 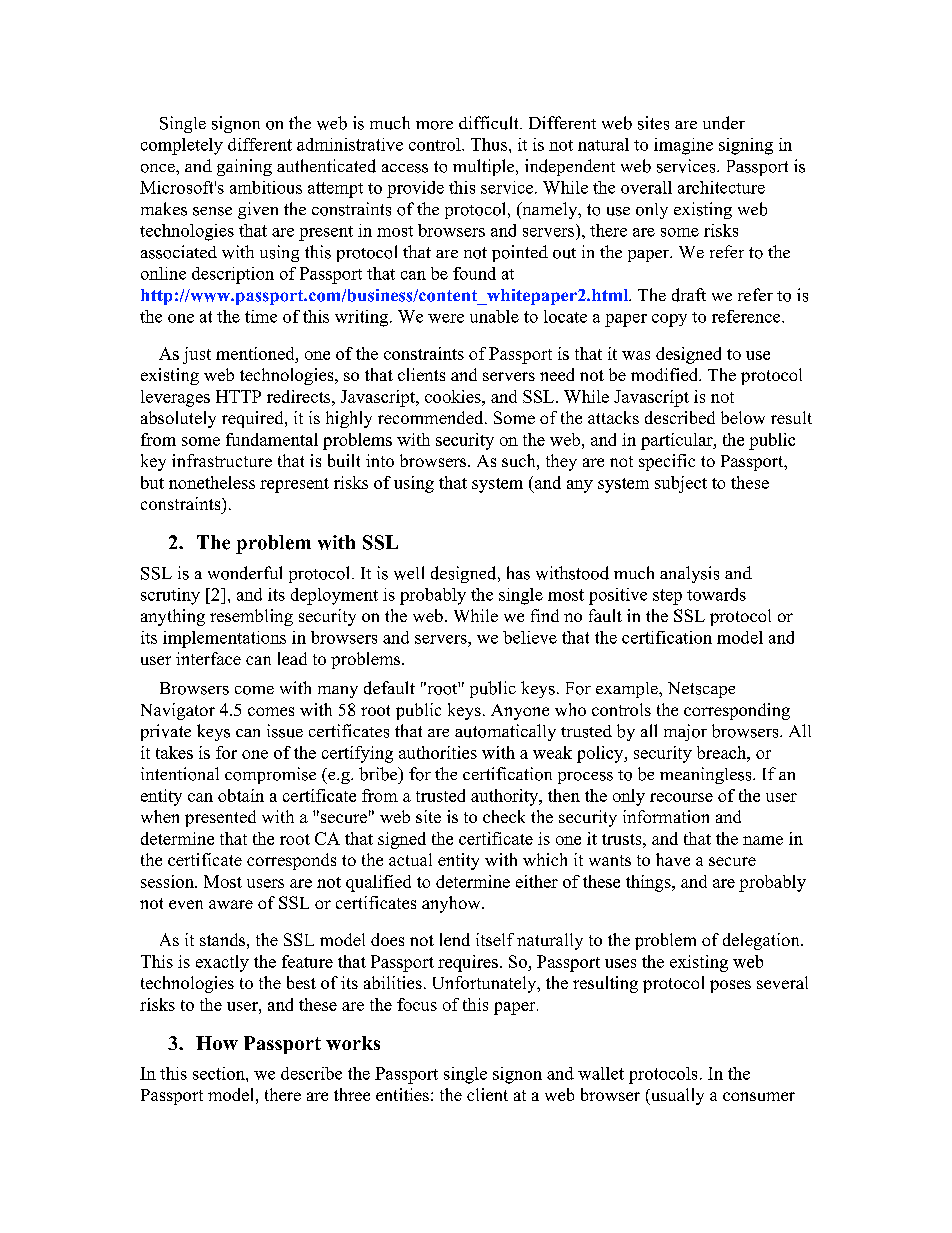 What do you see at coordinates (452, 904) in the image?
I see `anyhow` at bounding box center [452, 904].
